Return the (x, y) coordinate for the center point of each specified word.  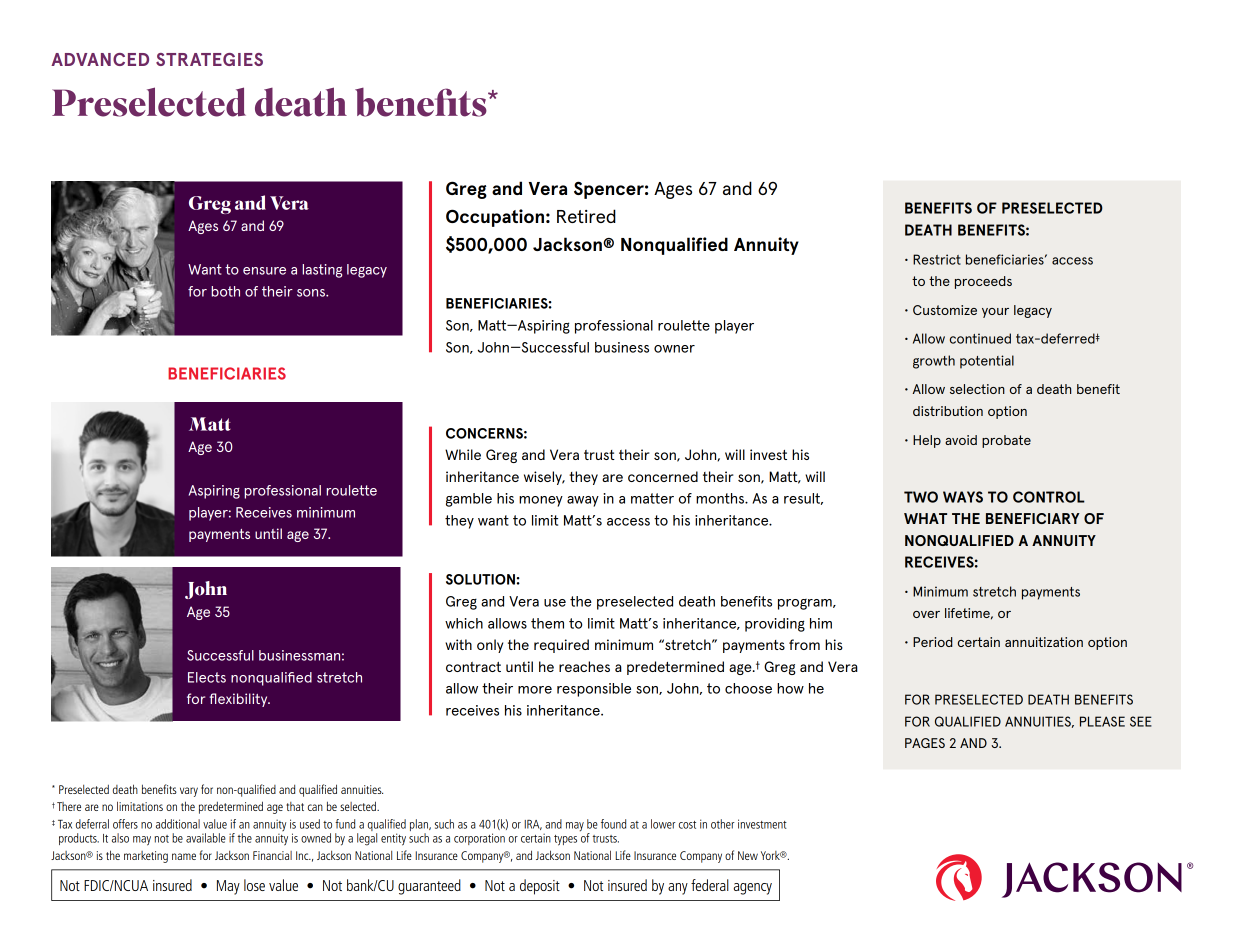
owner (674, 349)
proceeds (983, 282)
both (225, 291)
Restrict (937, 259)
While (463, 454)
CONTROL (1049, 497)
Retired (586, 216)
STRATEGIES (209, 59)
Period (933, 642)
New (748, 855)
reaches (584, 666)
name (184, 856)
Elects (207, 677)
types (565, 840)
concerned (663, 476)
